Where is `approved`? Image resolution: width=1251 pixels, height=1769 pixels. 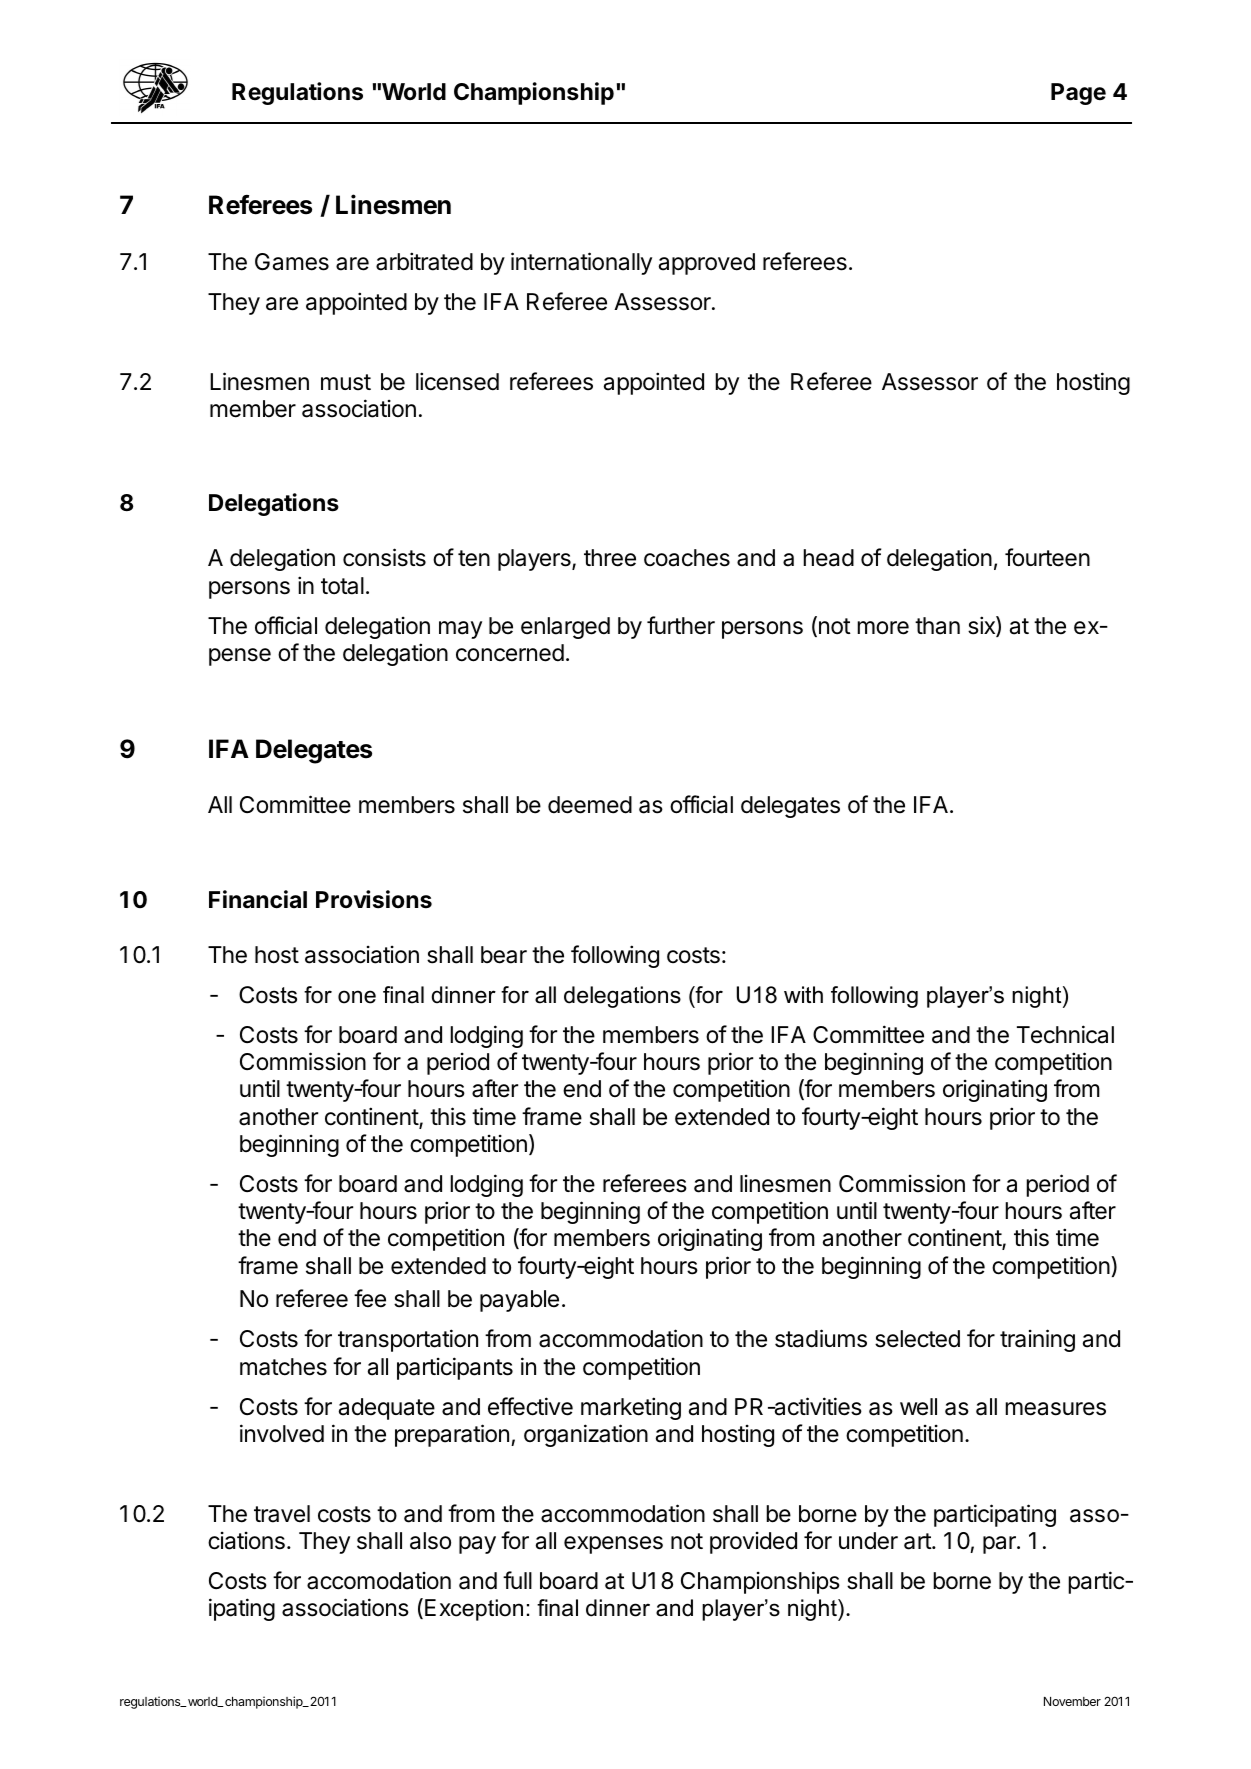 approved is located at coordinates (707, 264).
